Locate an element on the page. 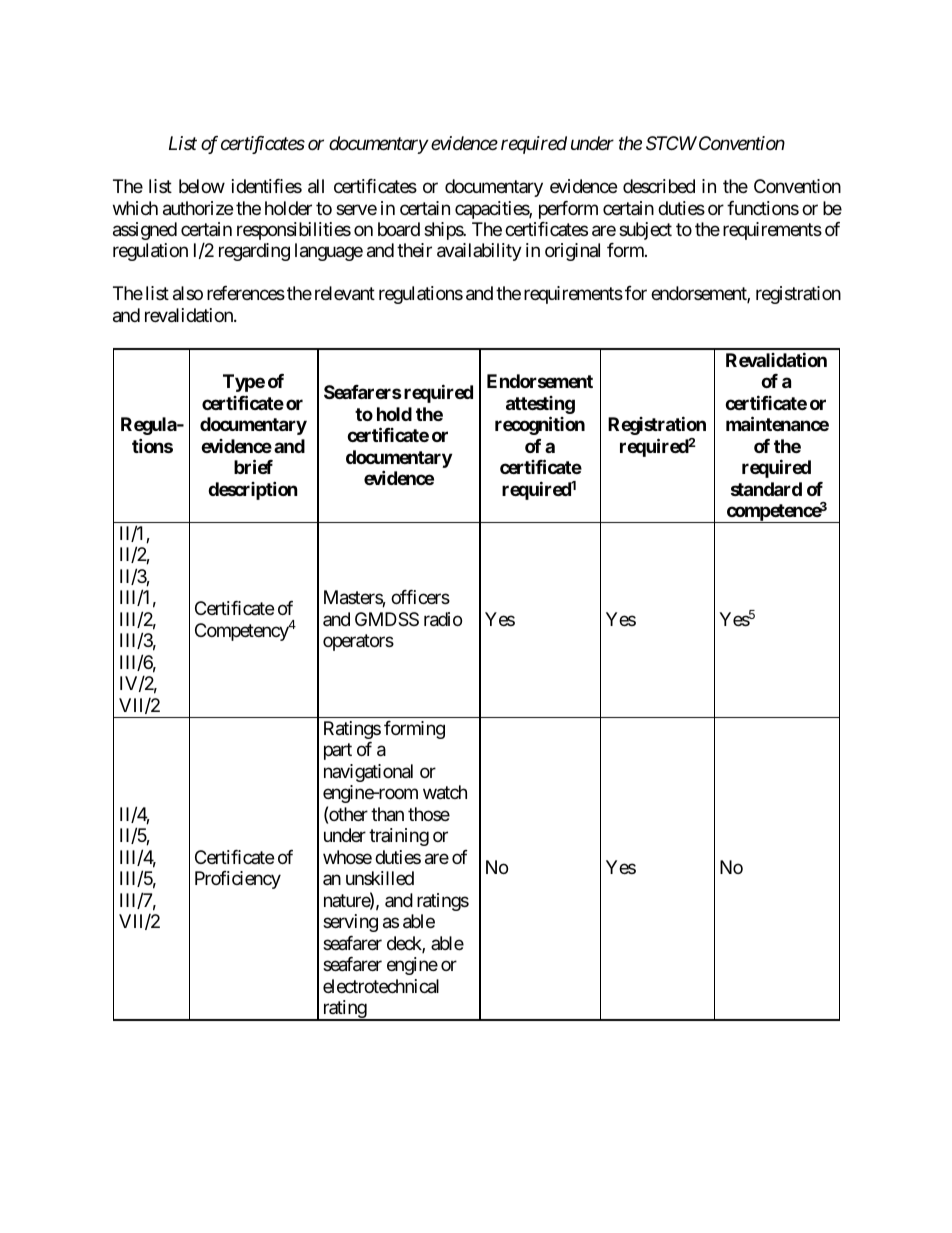 The width and height of the image is (952, 1233). standard is located at coordinates (766, 489).
